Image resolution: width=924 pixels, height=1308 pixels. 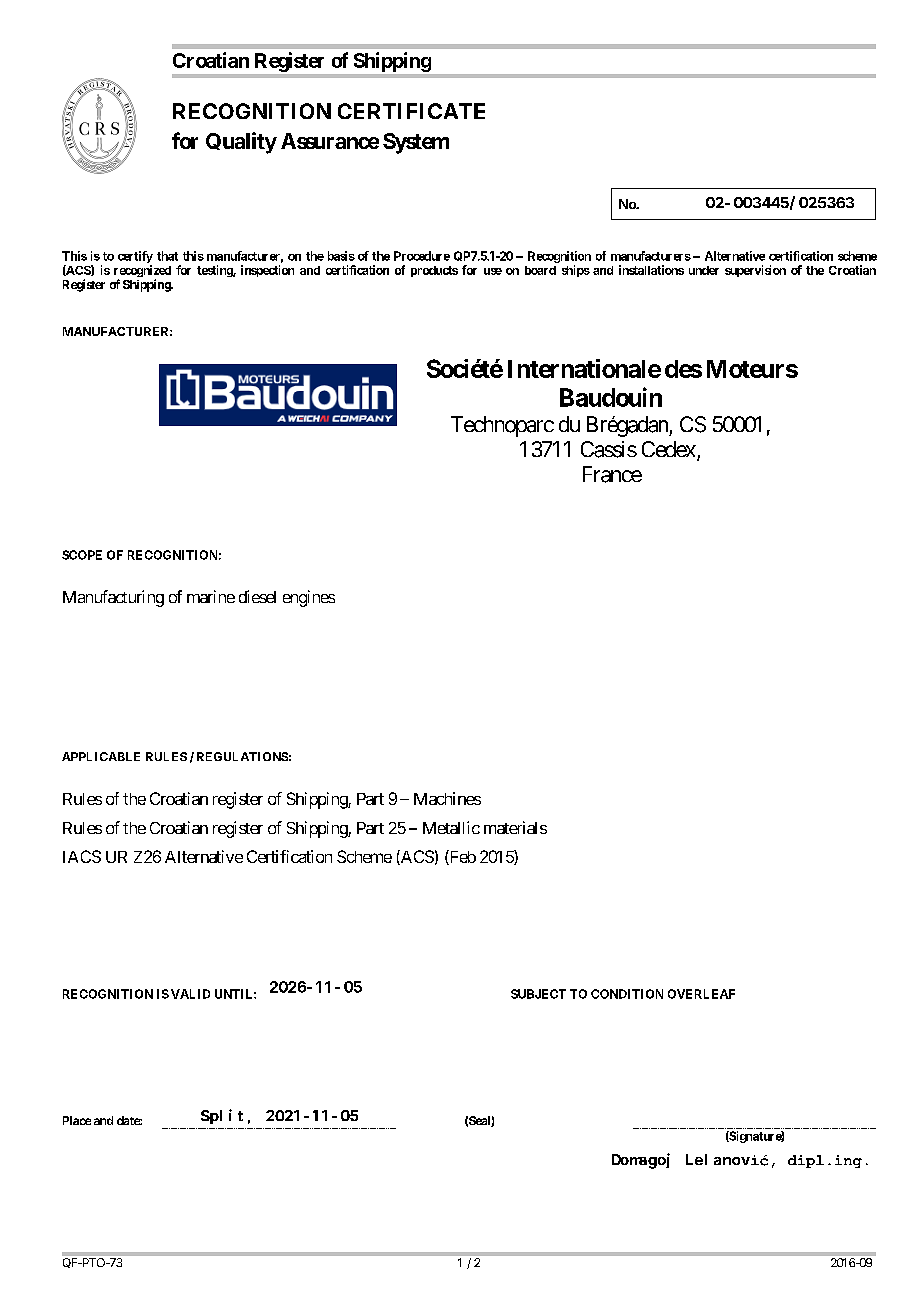 What do you see at coordinates (416, 143) in the document?
I see `System` at bounding box center [416, 143].
